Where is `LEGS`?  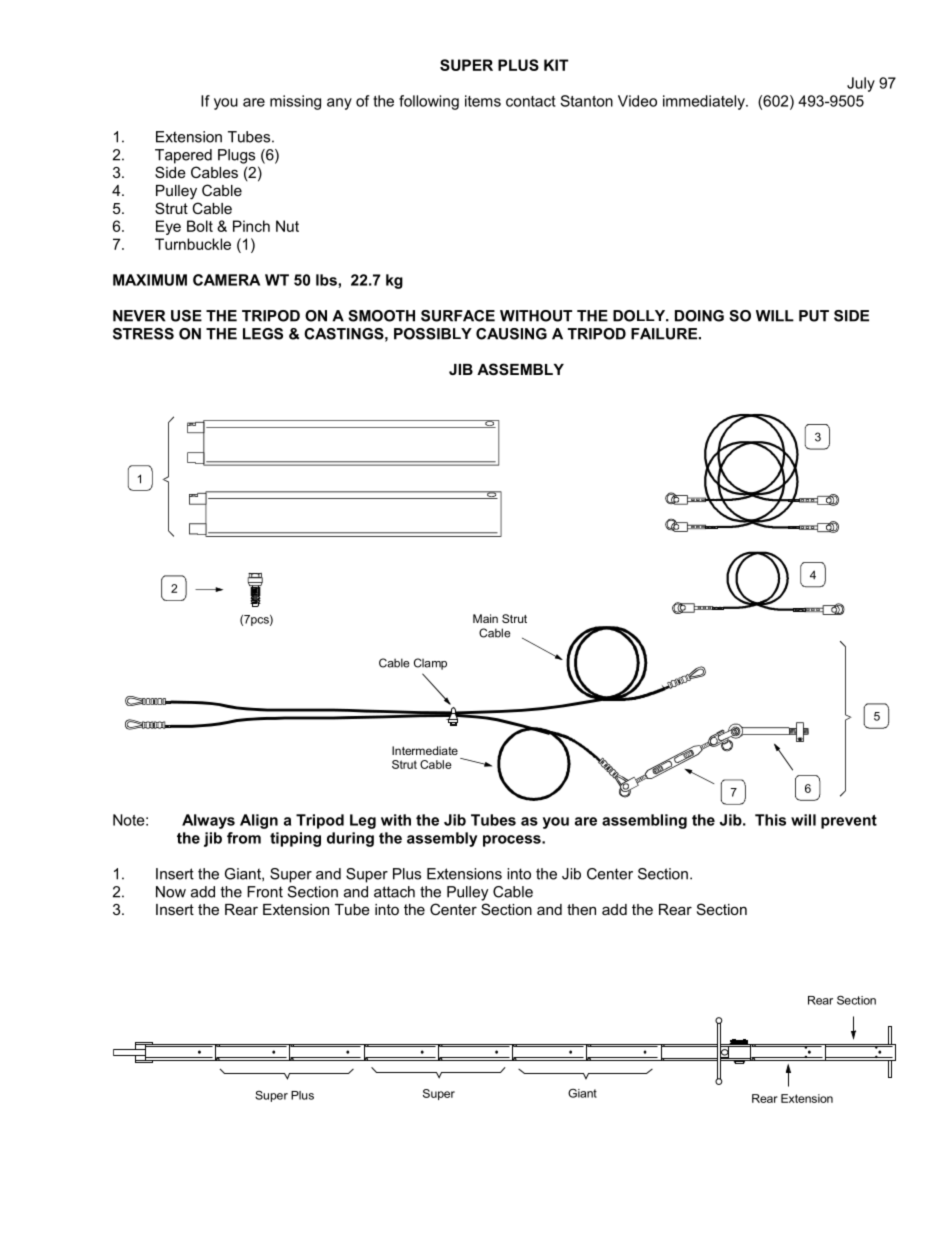
LEGS is located at coordinates (263, 334).
